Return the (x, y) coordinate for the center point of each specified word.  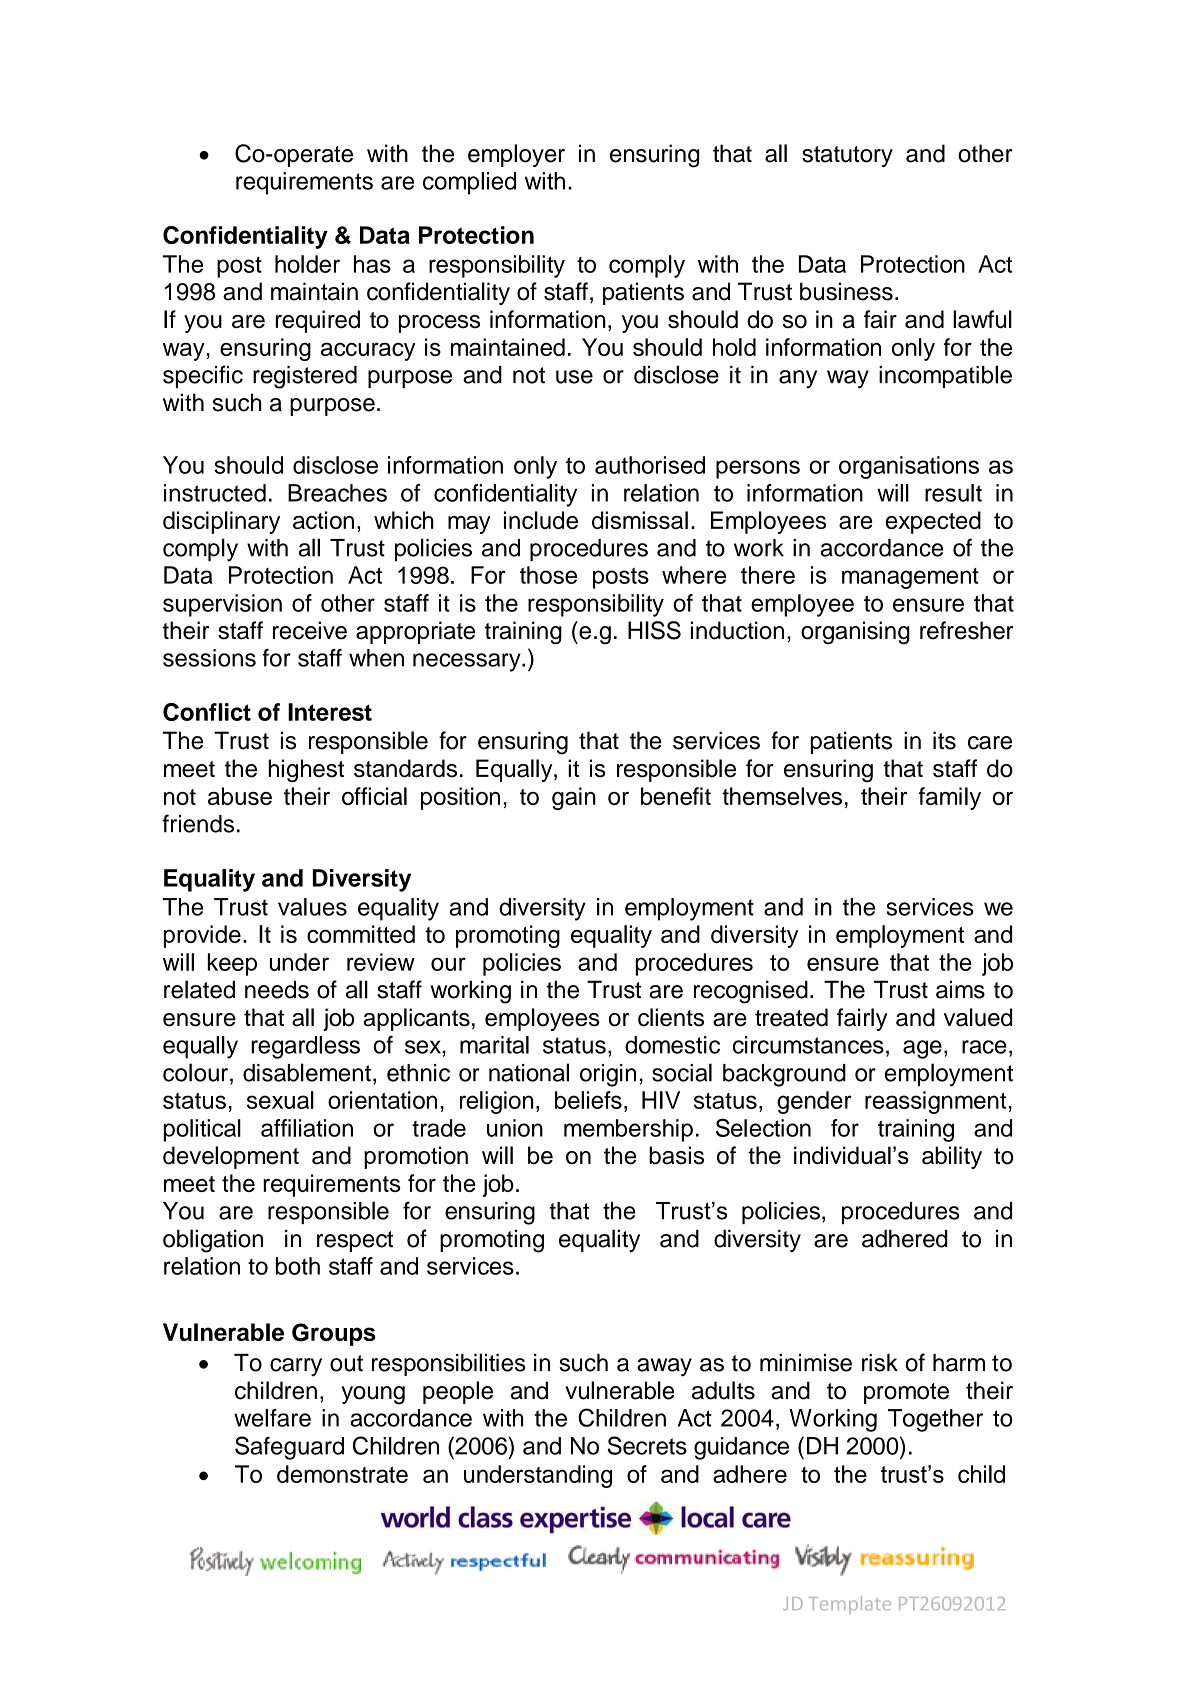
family (950, 798)
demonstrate (342, 1474)
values (312, 907)
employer (516, 155)
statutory (847, 156)
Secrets (647, 1445)
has (372, 264)
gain (574, 798)
